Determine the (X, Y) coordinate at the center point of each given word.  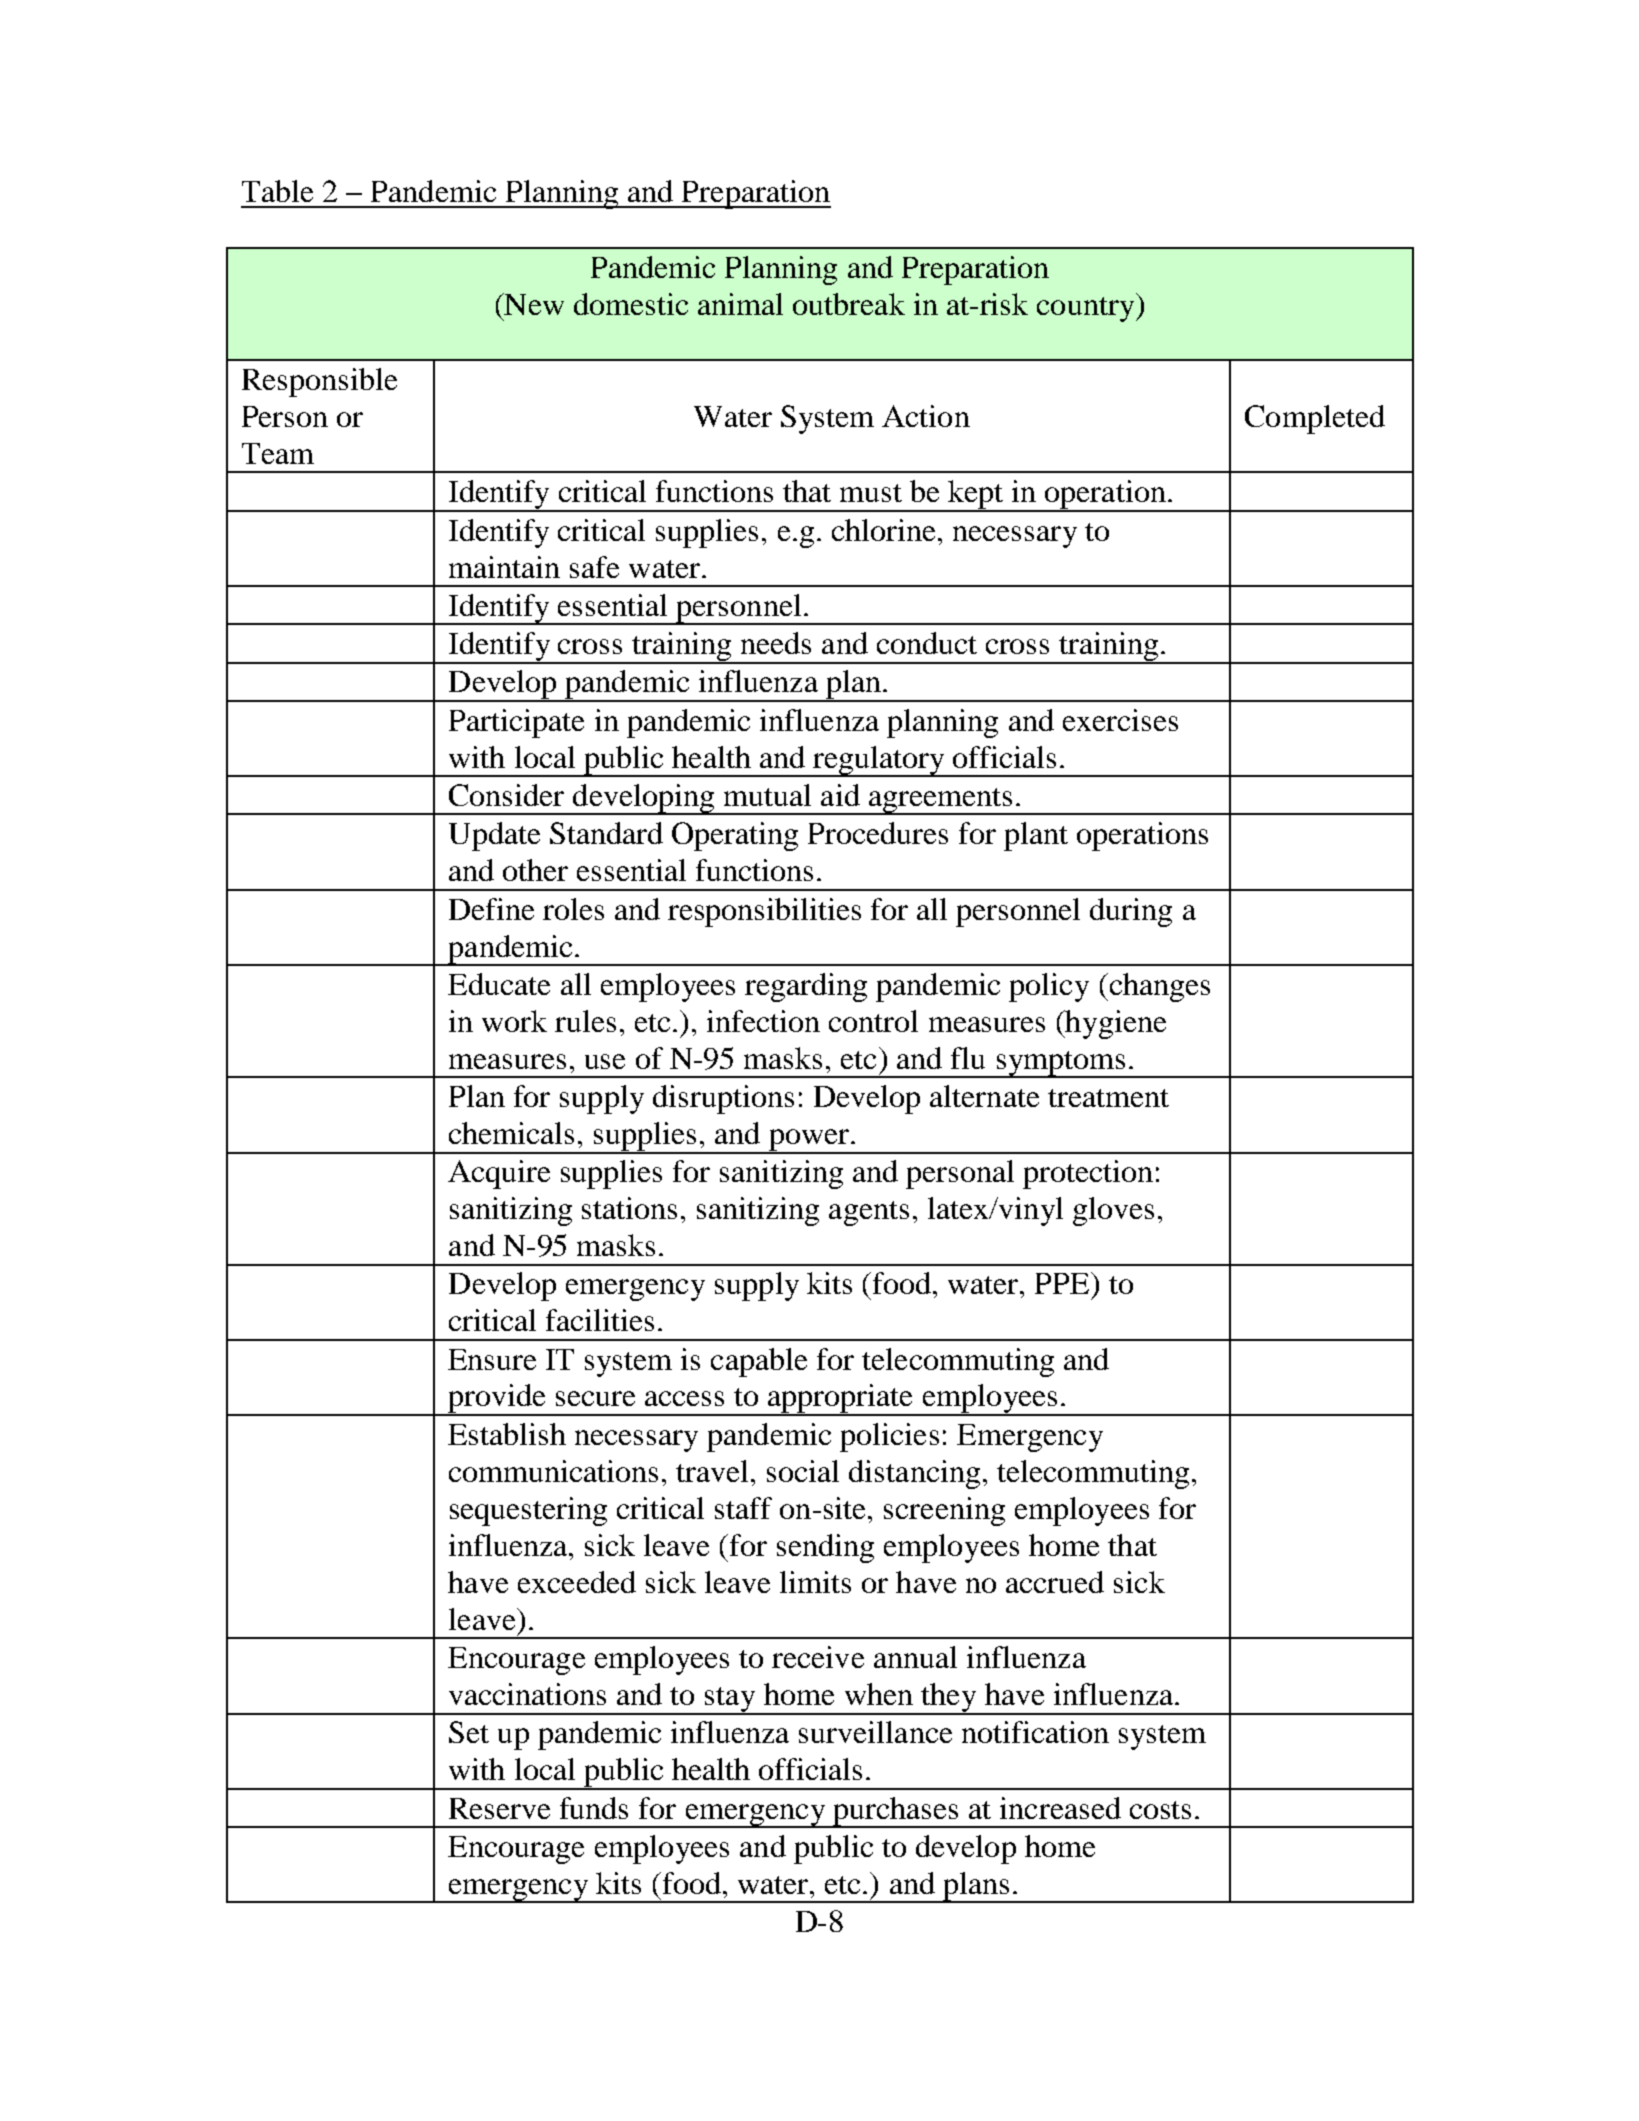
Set (469, 1732)
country (1087, 309)
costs (1160, 1810)
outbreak (849, 304)
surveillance (875, 1732)
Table (277, 191)
